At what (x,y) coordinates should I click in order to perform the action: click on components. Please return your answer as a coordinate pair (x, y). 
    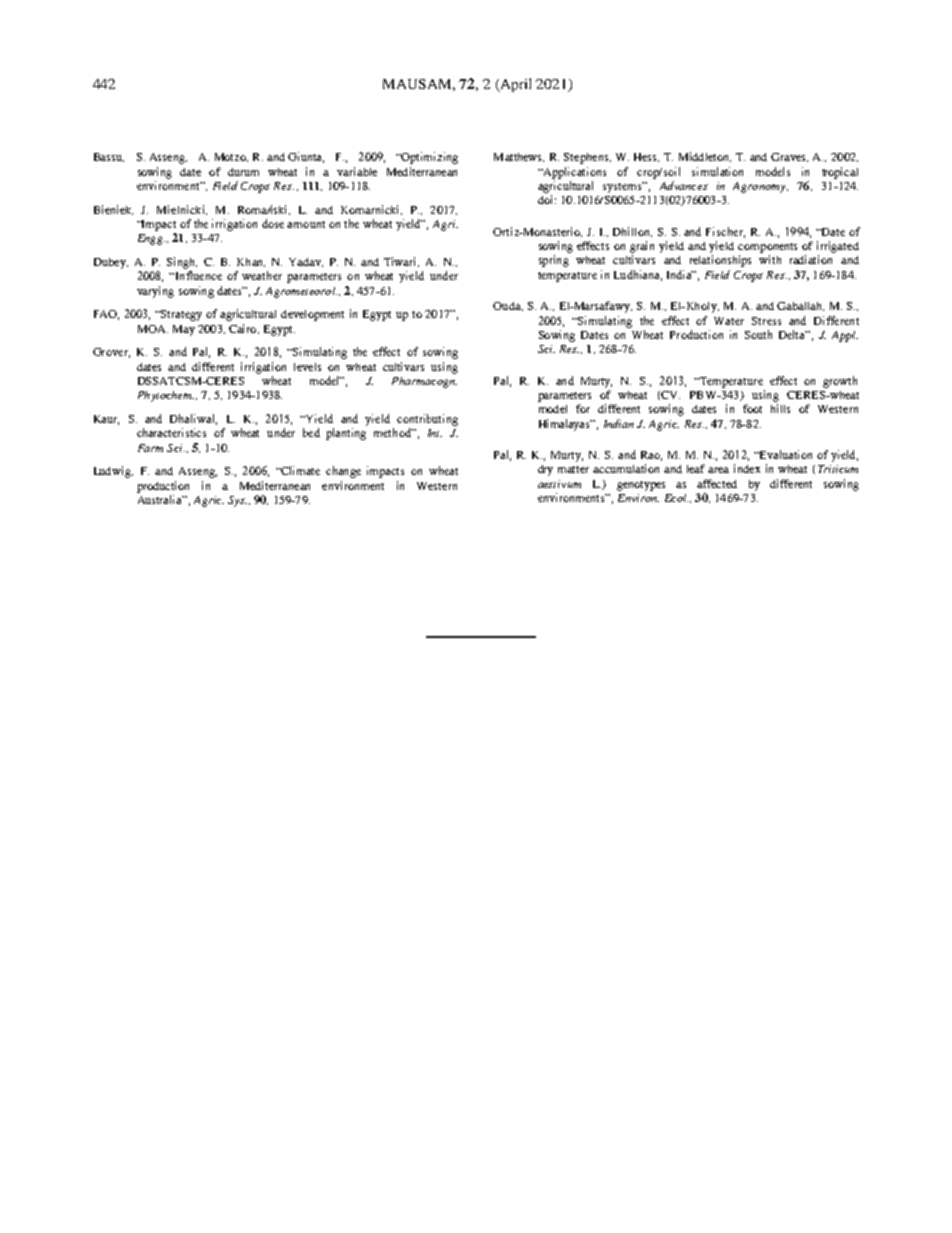
    Looking at the image, I should click on (767, 248).
